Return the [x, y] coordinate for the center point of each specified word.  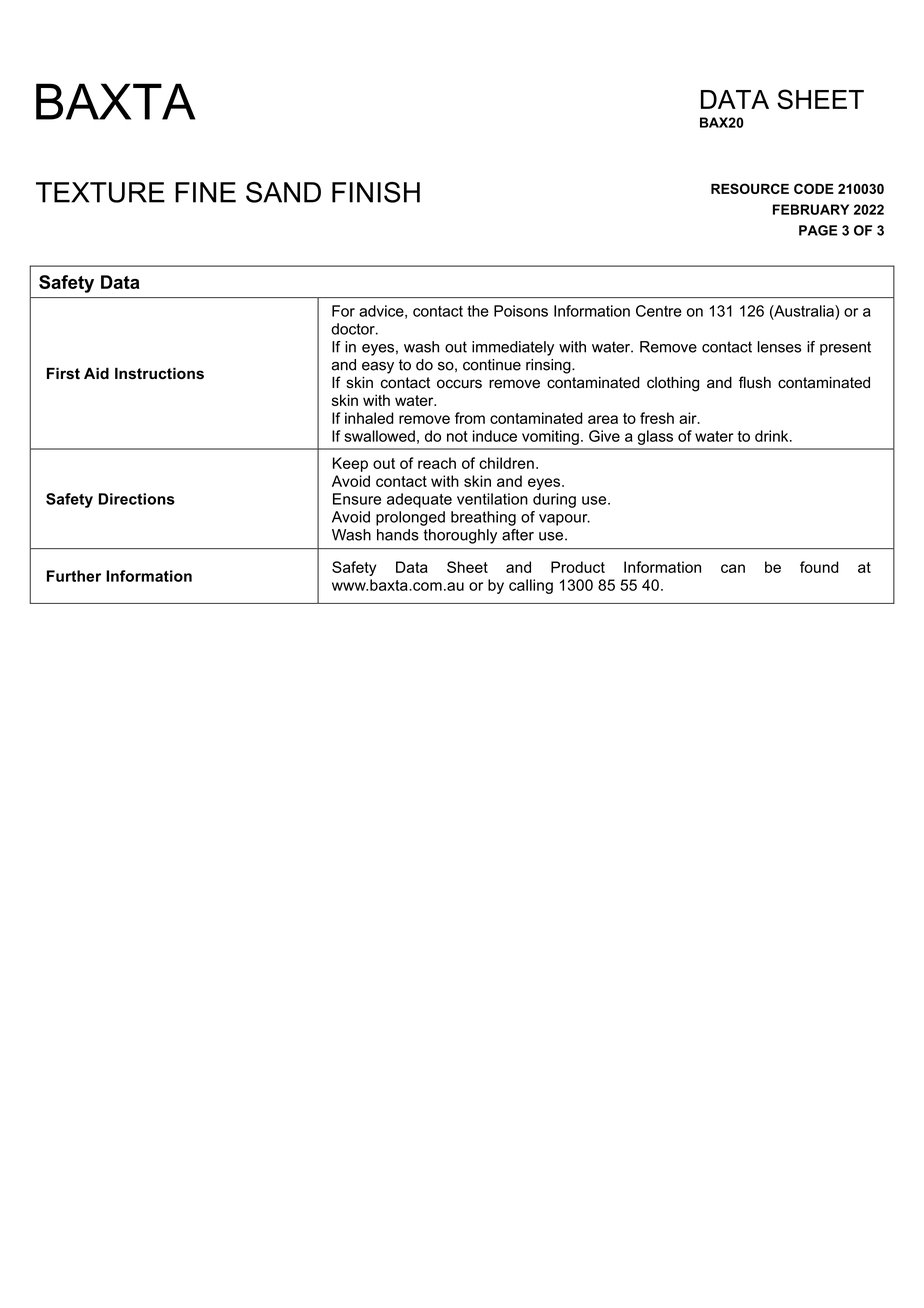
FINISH [376, 192]
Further [74, 576]
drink [773, 436]
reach [437, 463]
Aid [96, 373]
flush [755, 382]
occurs [459, 384]
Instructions [159, 373]
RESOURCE [750, 188]
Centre [659, 311]
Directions [137, 499]
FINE [205, 192]
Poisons [521, 311]
